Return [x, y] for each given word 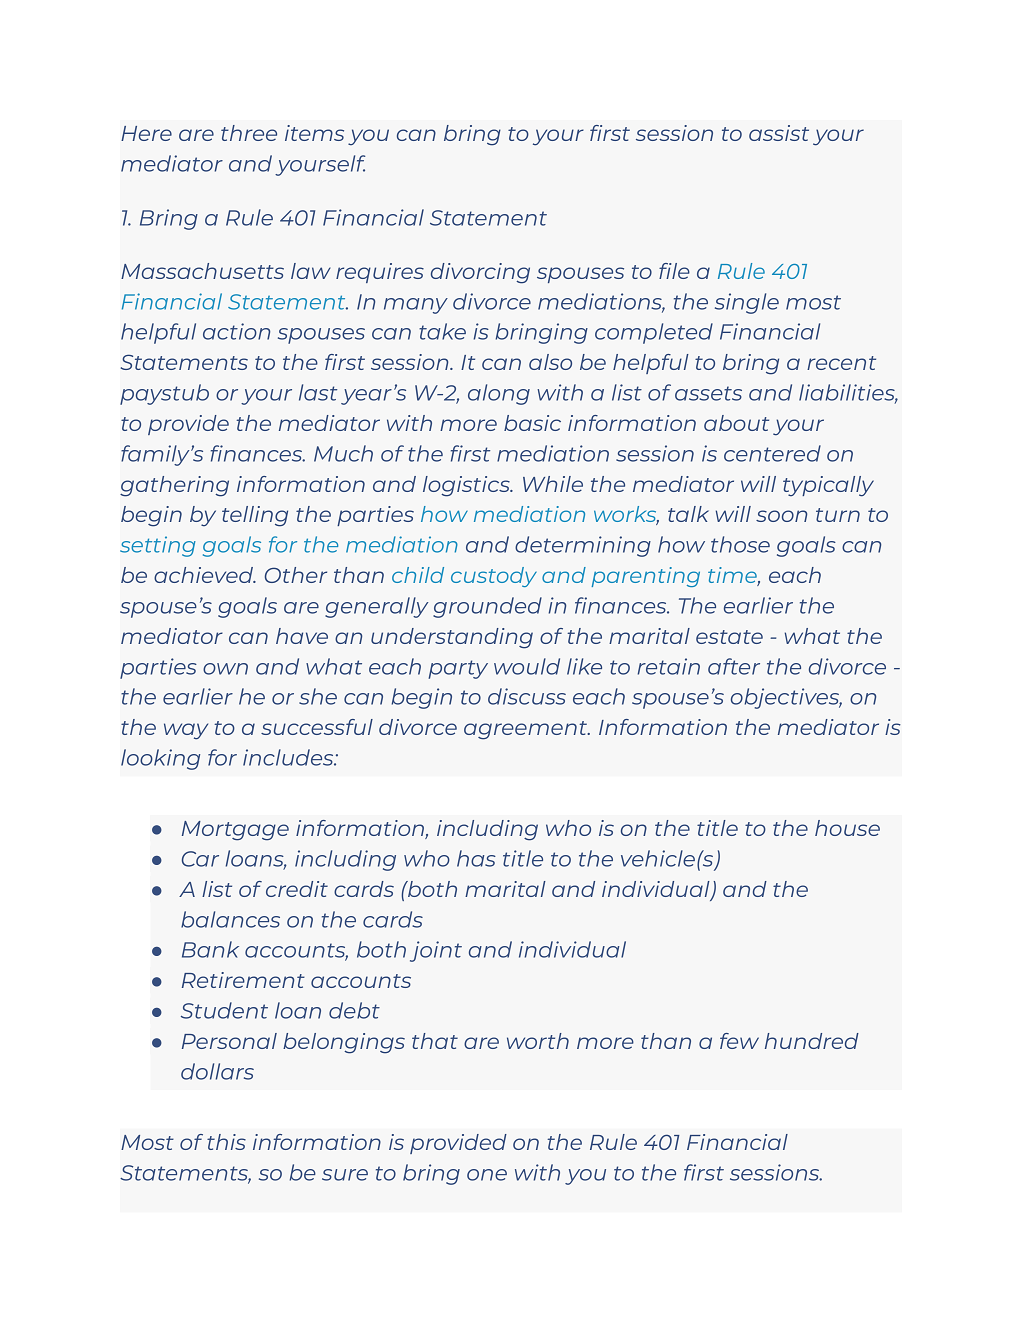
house [847, 828]
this [226, 1142]
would [527, 666]
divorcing [480, 273]
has [476, 858]
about [736, 423]
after [734, 666]
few [739, 1041]
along [499, 394]
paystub [164, 394]
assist [779, 133]
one [487, 1175]
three [249, 133]
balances [230, 919]
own [225, 669]
